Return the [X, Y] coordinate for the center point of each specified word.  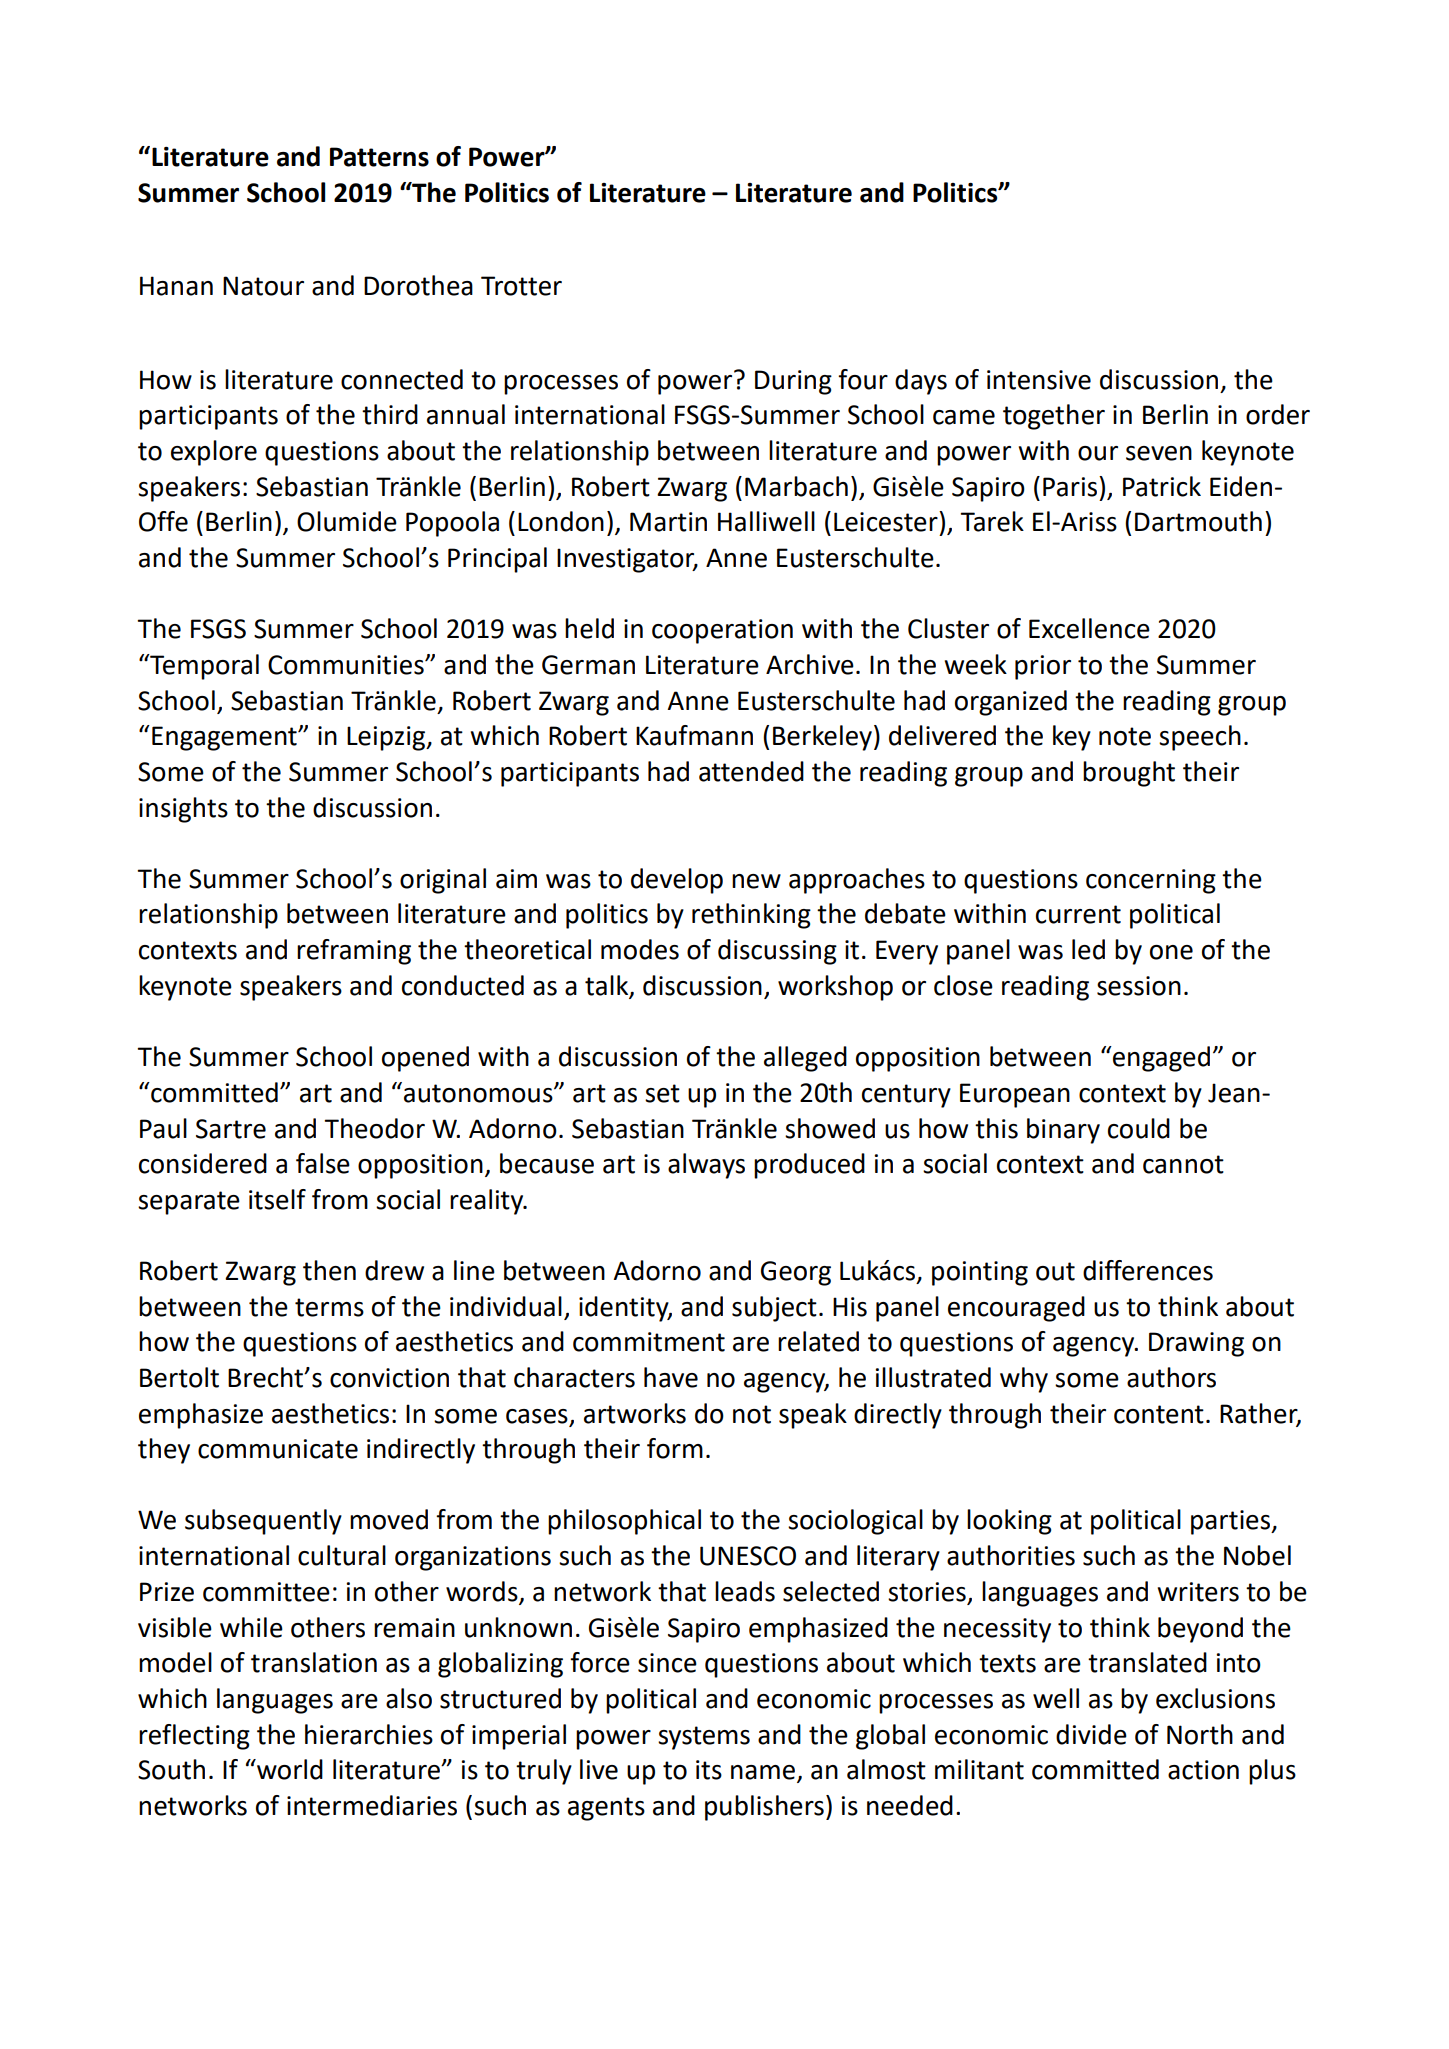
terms [329, 1307]
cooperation [722, 631]
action [1203, 1770]
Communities [347, 665]
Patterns [379, 157]
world [289, 1769]
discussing [777, 952]
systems [704, 1738]
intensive [1039, 380]
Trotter [521, 286]
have [671, 1377]
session [1139, 986]
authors [1171, 1377]
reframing [354, 952]
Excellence [1089, 628]
